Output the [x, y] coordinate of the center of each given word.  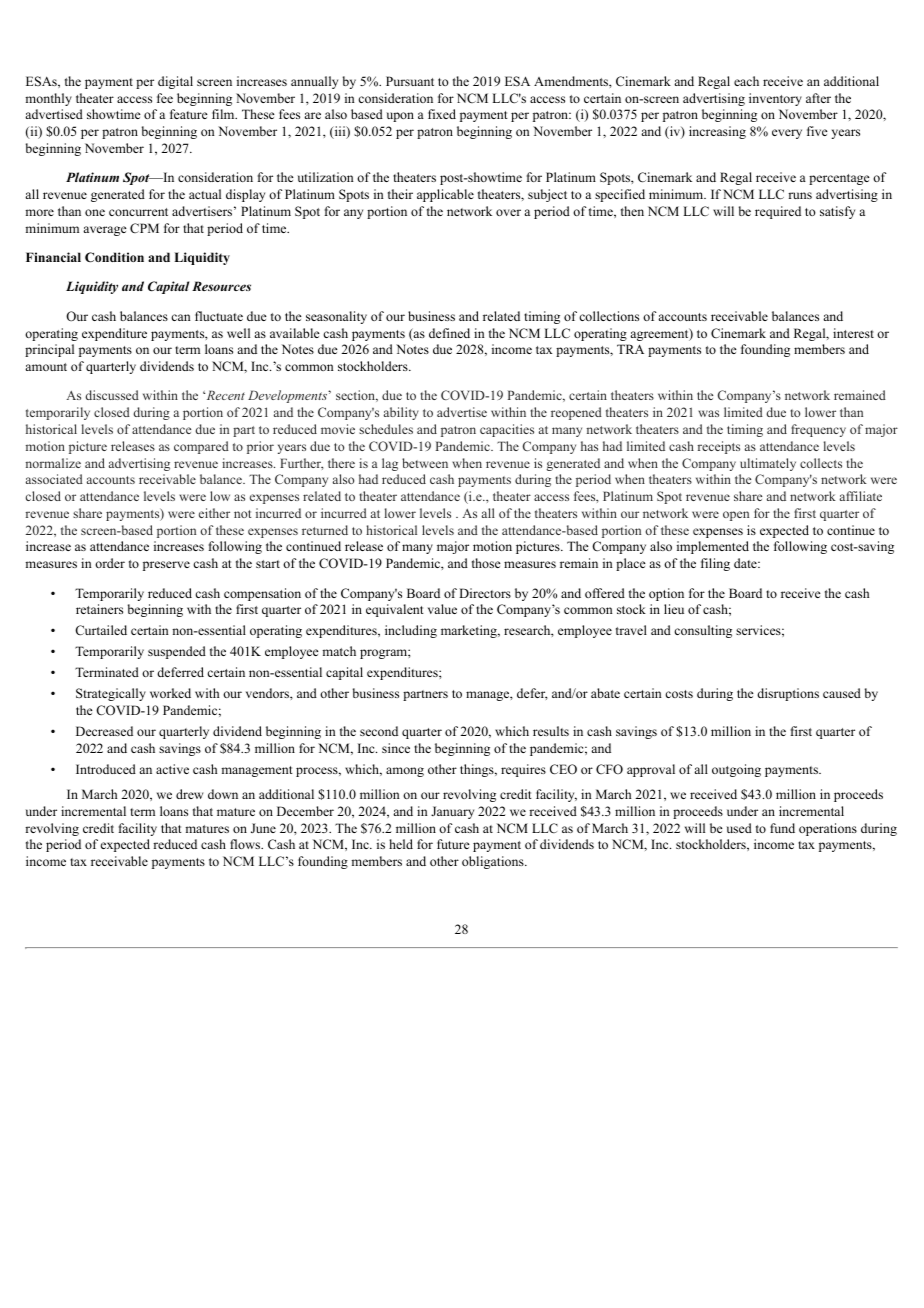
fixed [442, 114]
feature [189, 114]
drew [189, 794]
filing [715, 564]
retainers [99, 609]
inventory [775, 99]
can [181, 317]
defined [449, 333]
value [442, 609]
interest [853, 333]
